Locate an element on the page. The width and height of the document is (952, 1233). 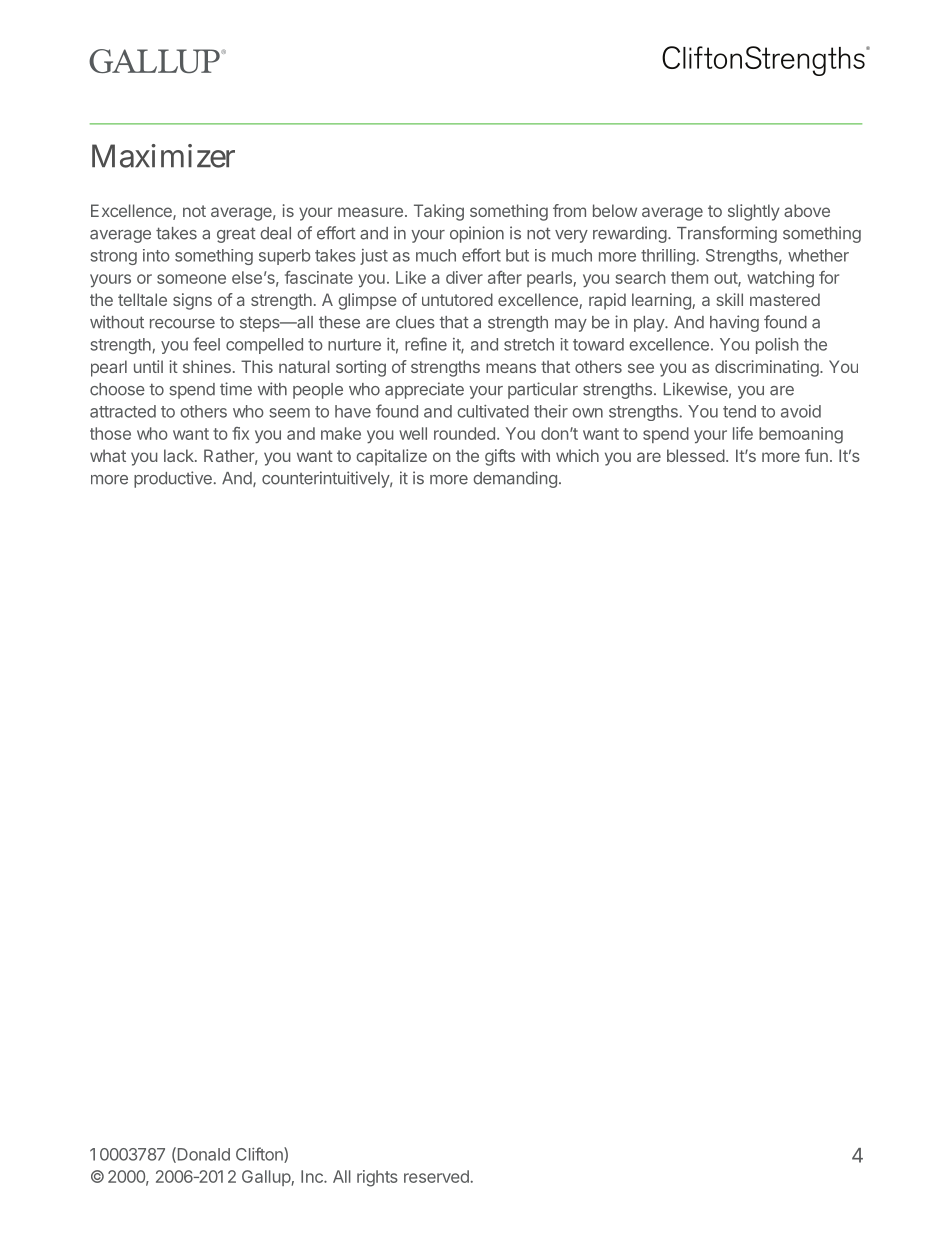
productive is located at coordinates (173, 479).
